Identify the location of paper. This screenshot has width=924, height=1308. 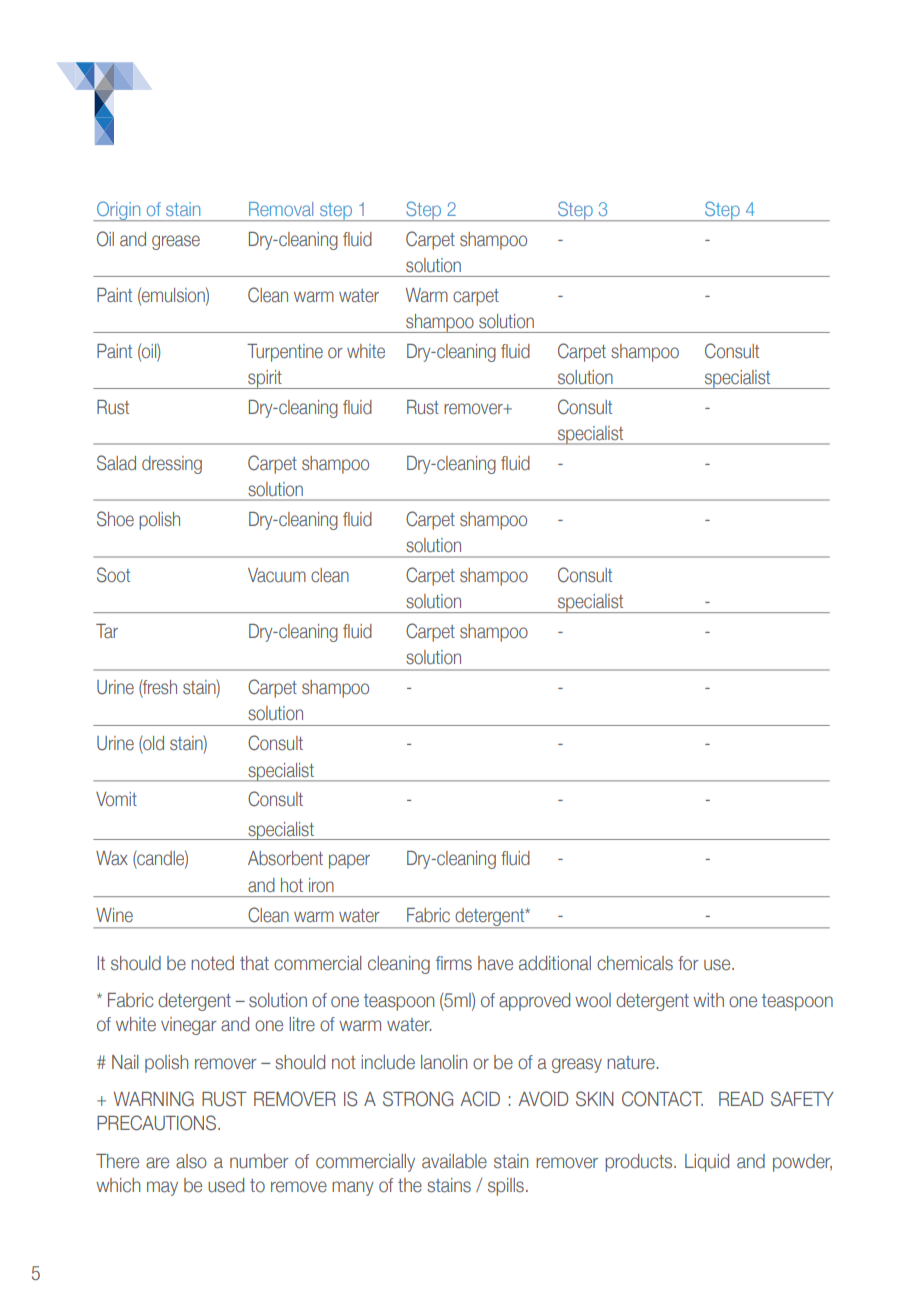
(349, 861).
